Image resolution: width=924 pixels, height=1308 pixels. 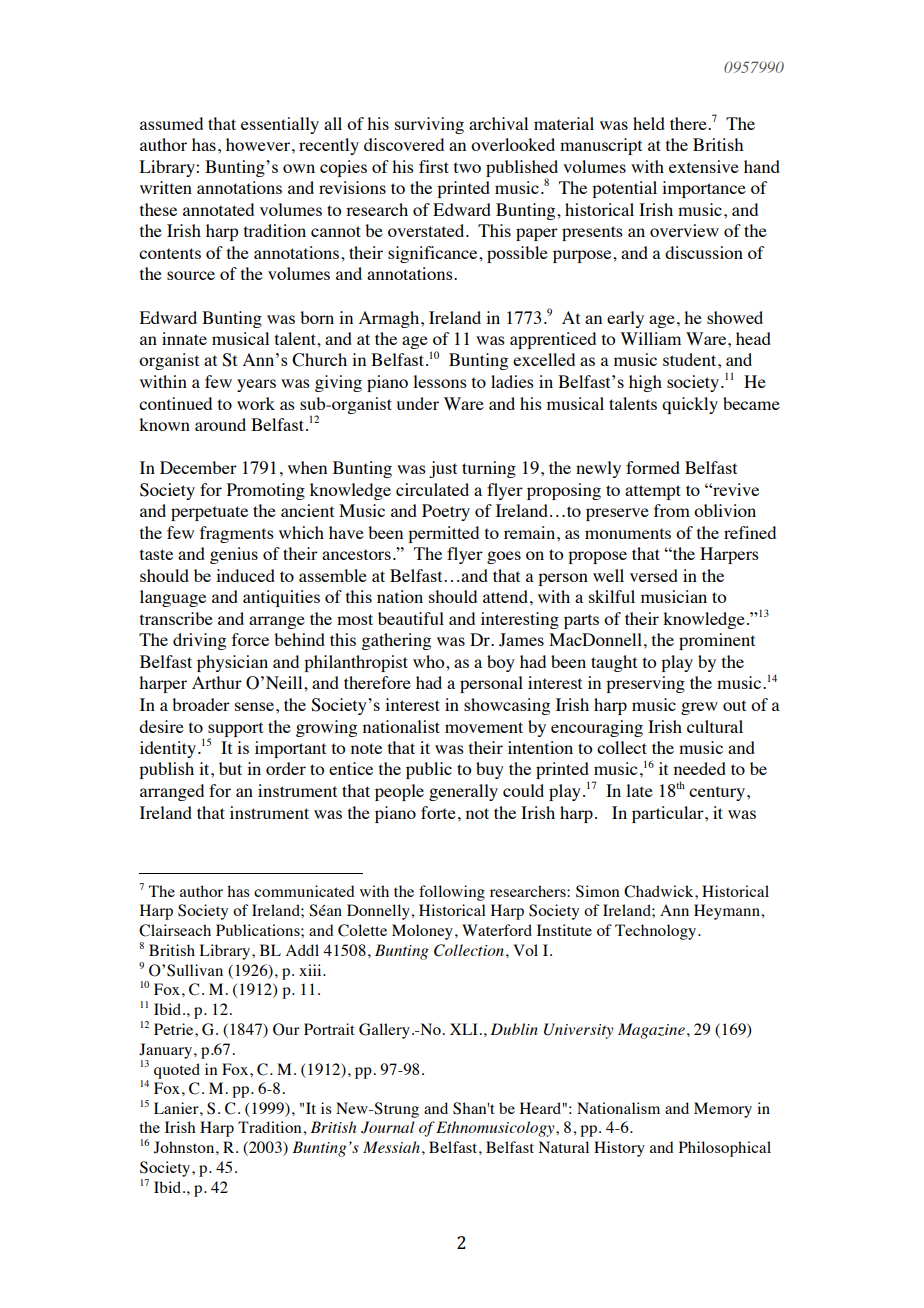 I want to click on two, so click(x=467, y=167).
